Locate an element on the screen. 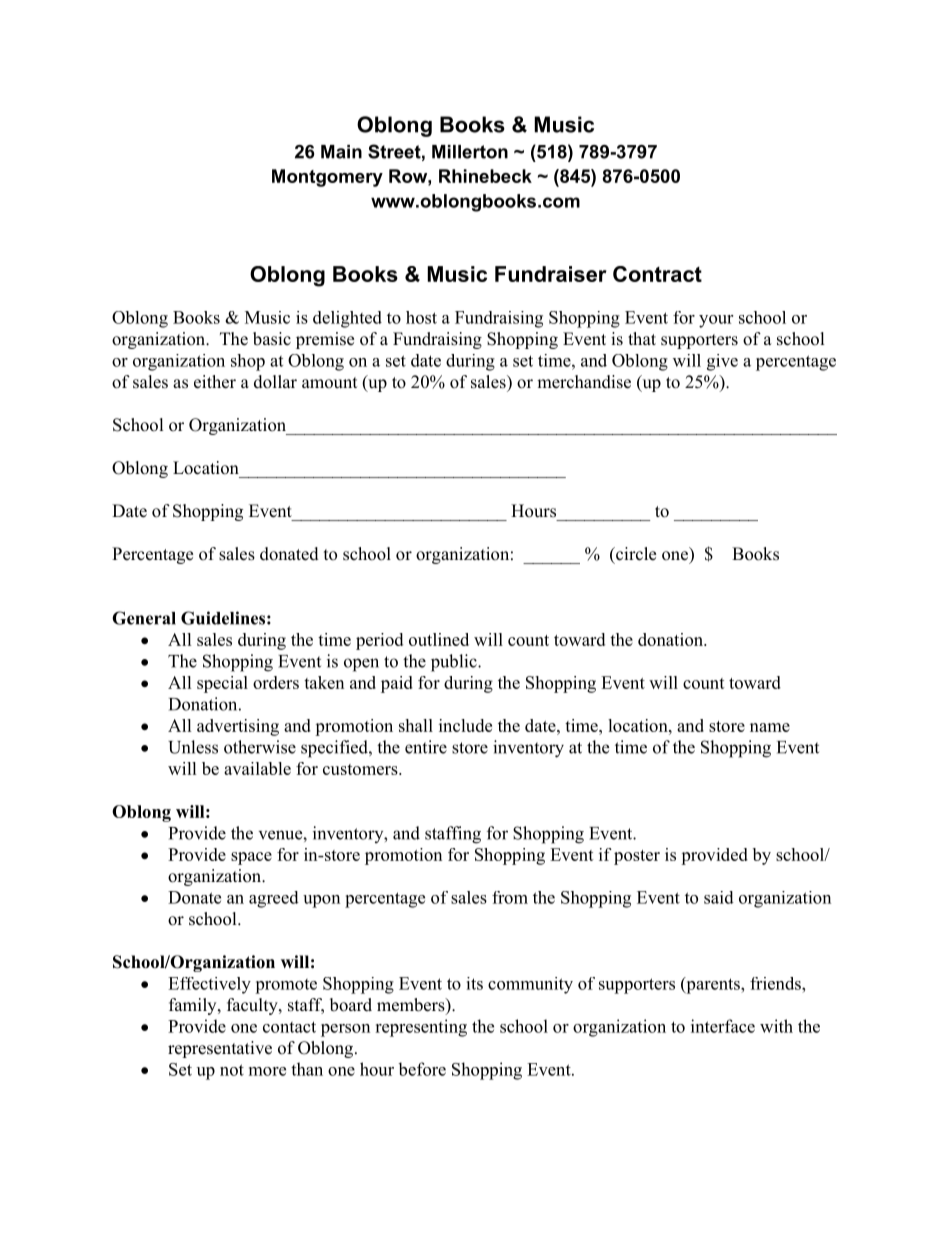 Image resolution: width=952 pixels, height=1233 pixels. Contract is located at coordinates (657, 274).
